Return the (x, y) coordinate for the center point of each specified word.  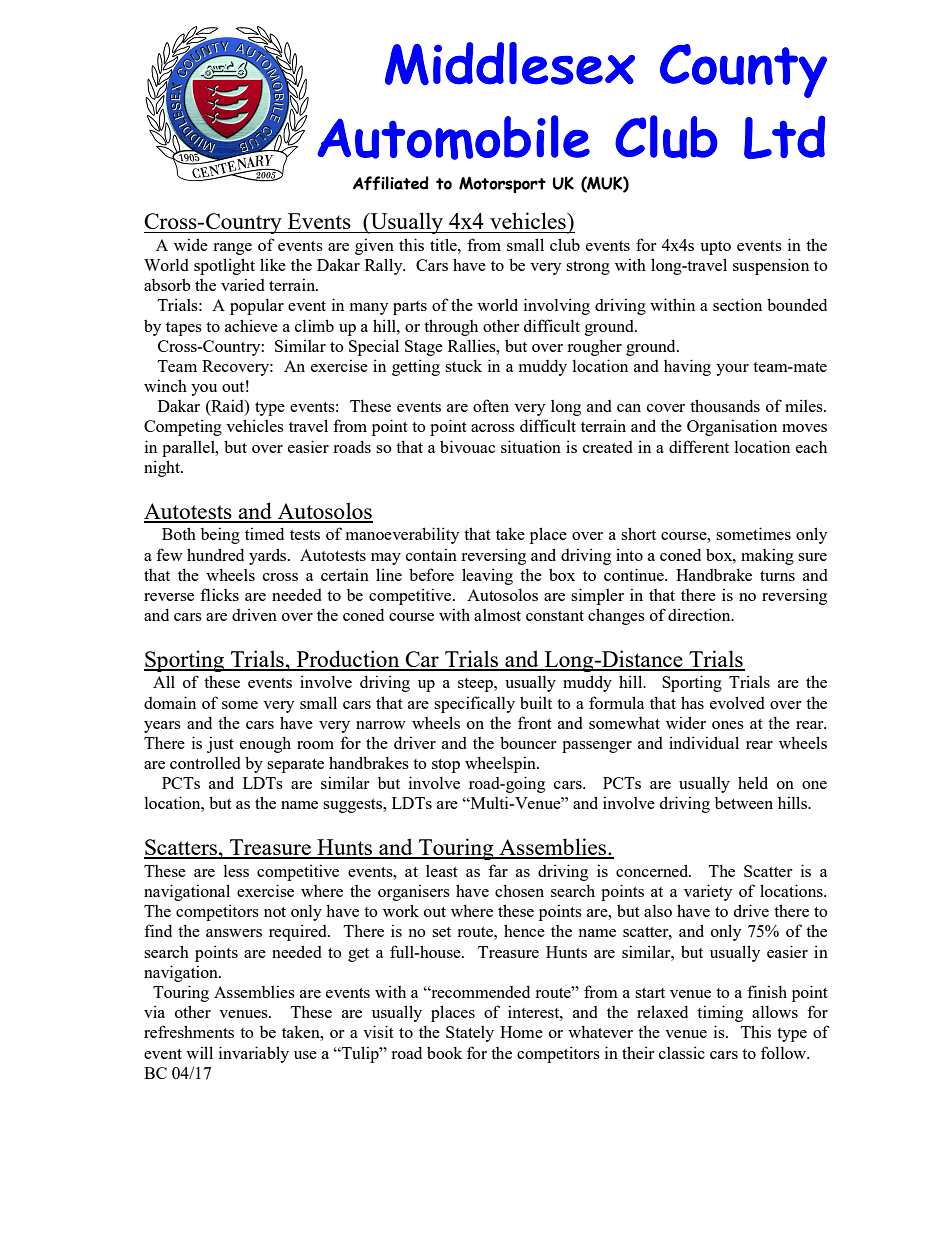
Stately (470, 1034)
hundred (215, 554)
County (743, 71)
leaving (487, 576)
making (767, 556)
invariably (254, 1054)
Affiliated (391, 183)
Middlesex (510, 63)
